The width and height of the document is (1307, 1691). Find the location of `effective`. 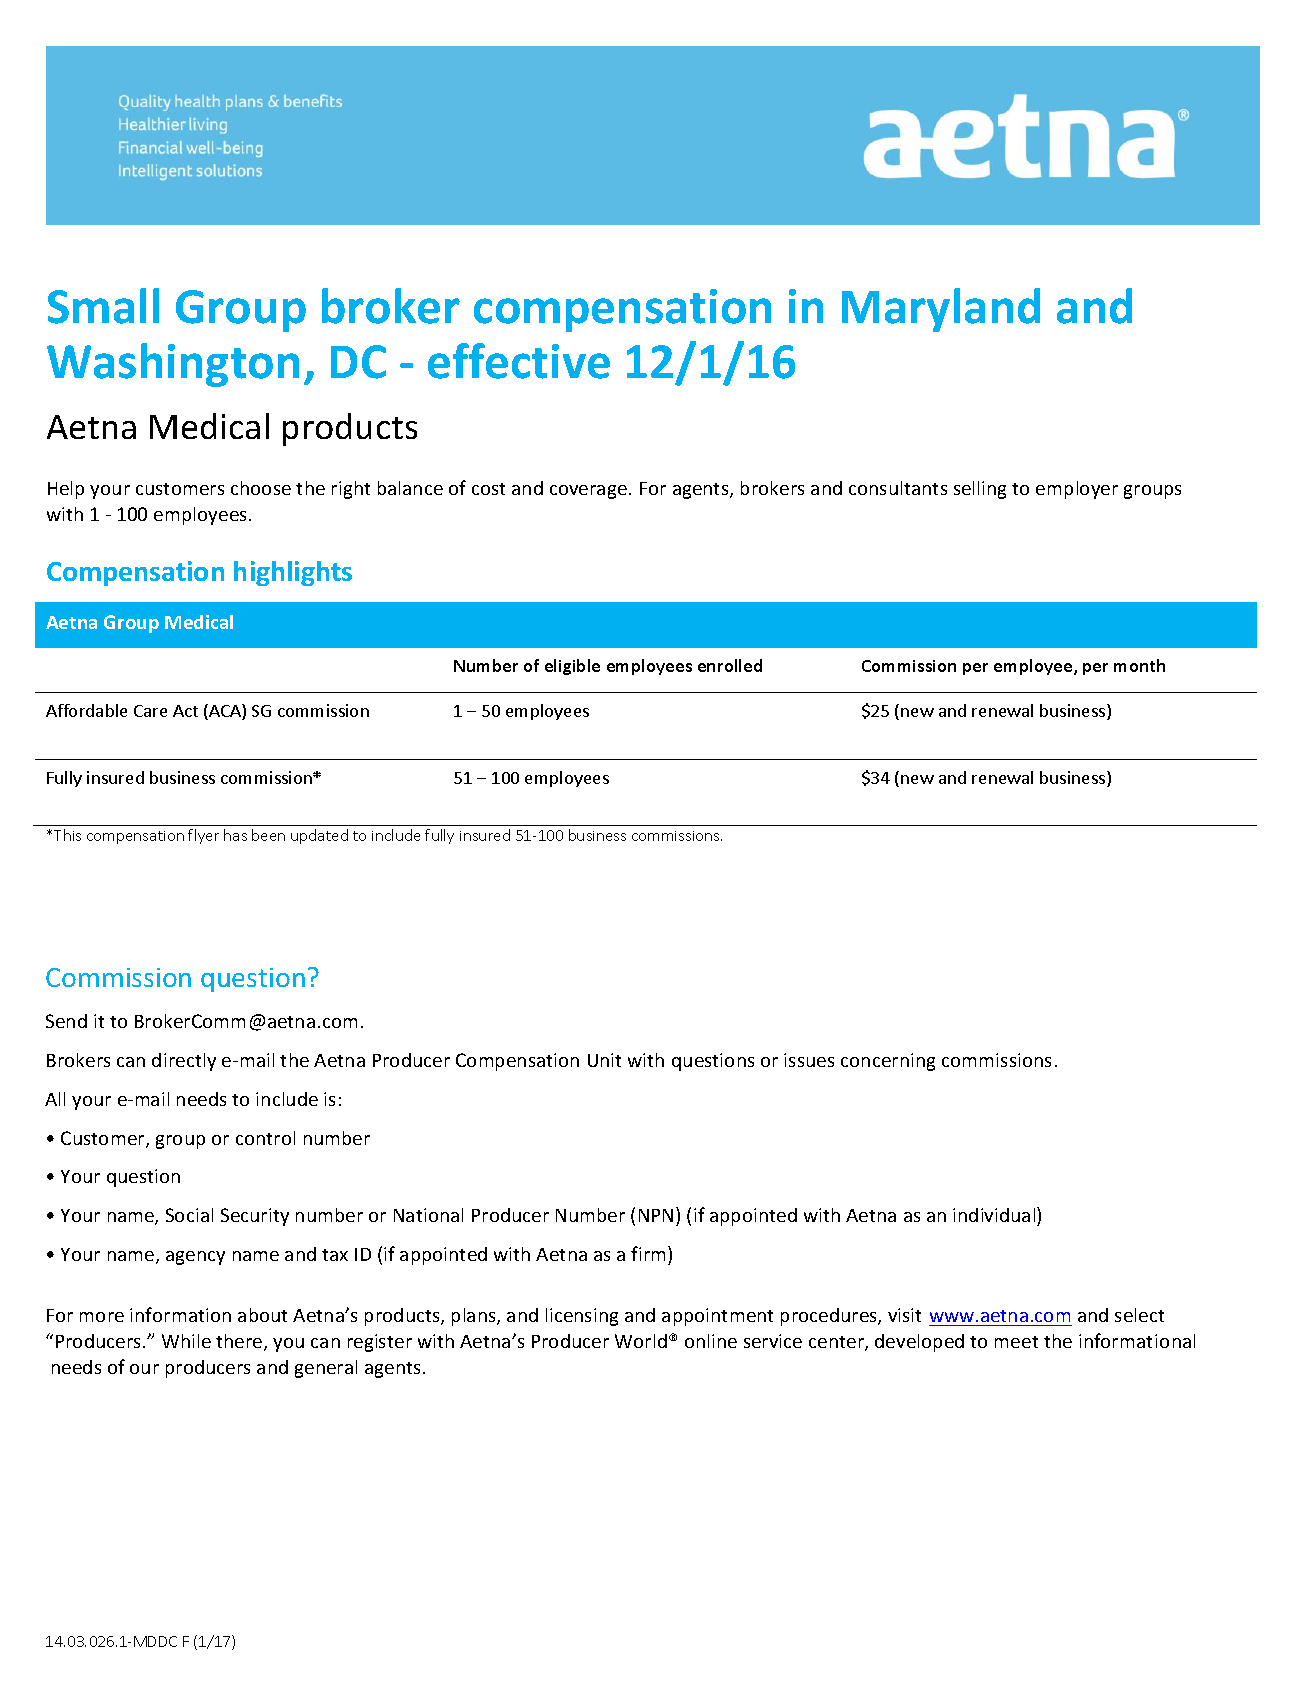

effective is located at coordinates (519, 361).
